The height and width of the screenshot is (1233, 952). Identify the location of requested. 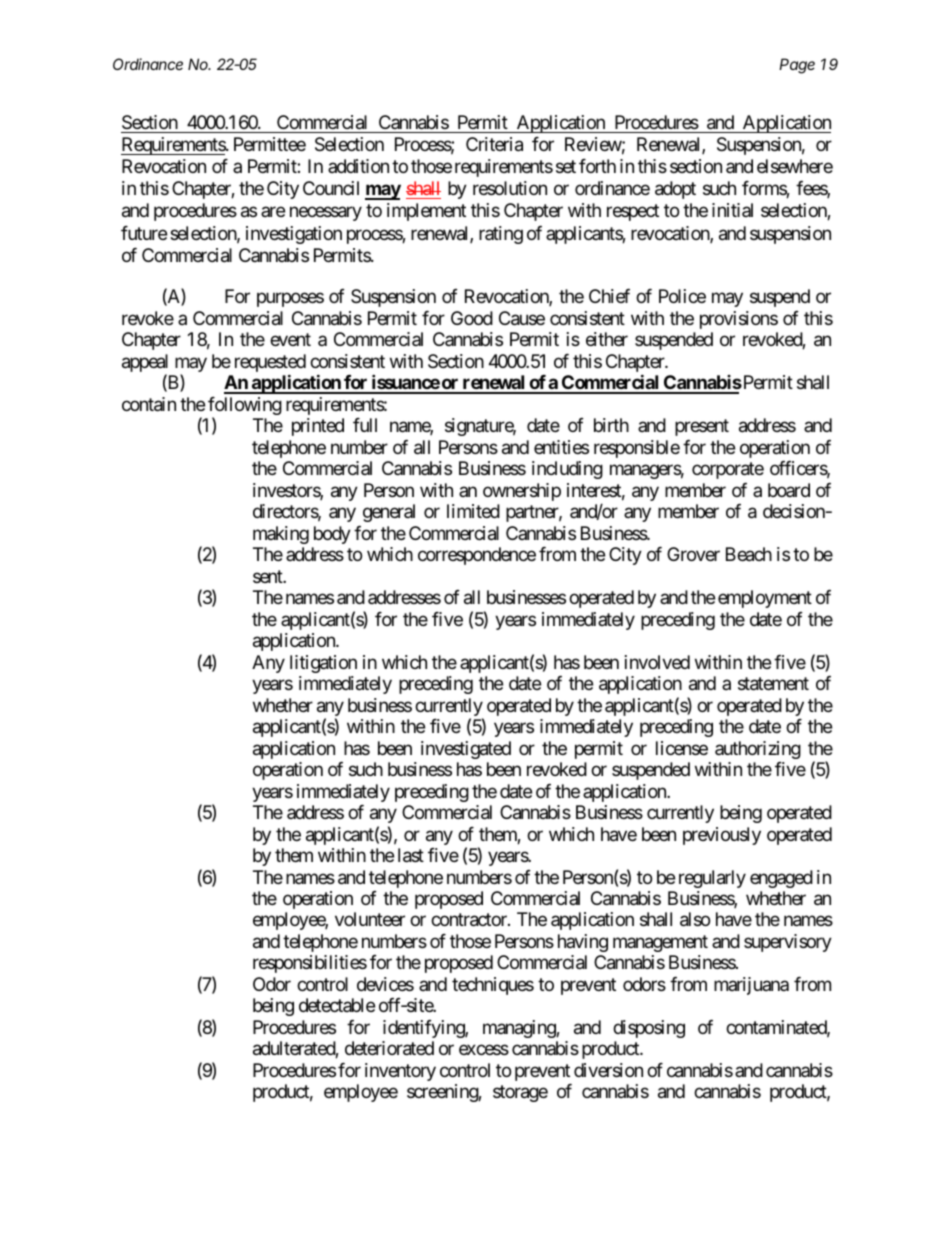
(270, 364).
